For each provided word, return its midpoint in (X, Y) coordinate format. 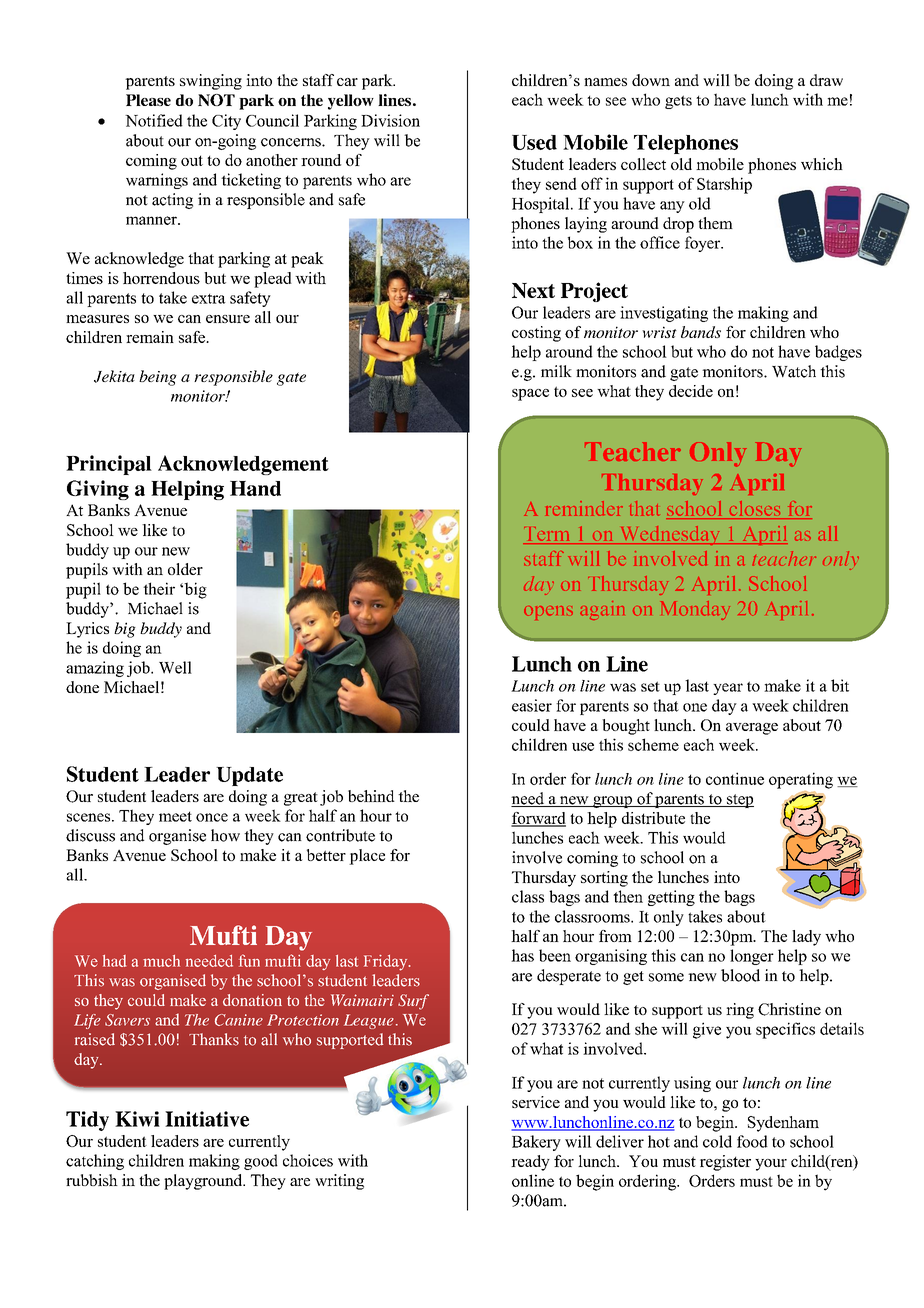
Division (390, 120)
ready (530, 1163)
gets (678, 102)
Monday (695, 610)
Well (175, 667)
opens (548, 613)
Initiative (207, 1119)
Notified (154, 120)
